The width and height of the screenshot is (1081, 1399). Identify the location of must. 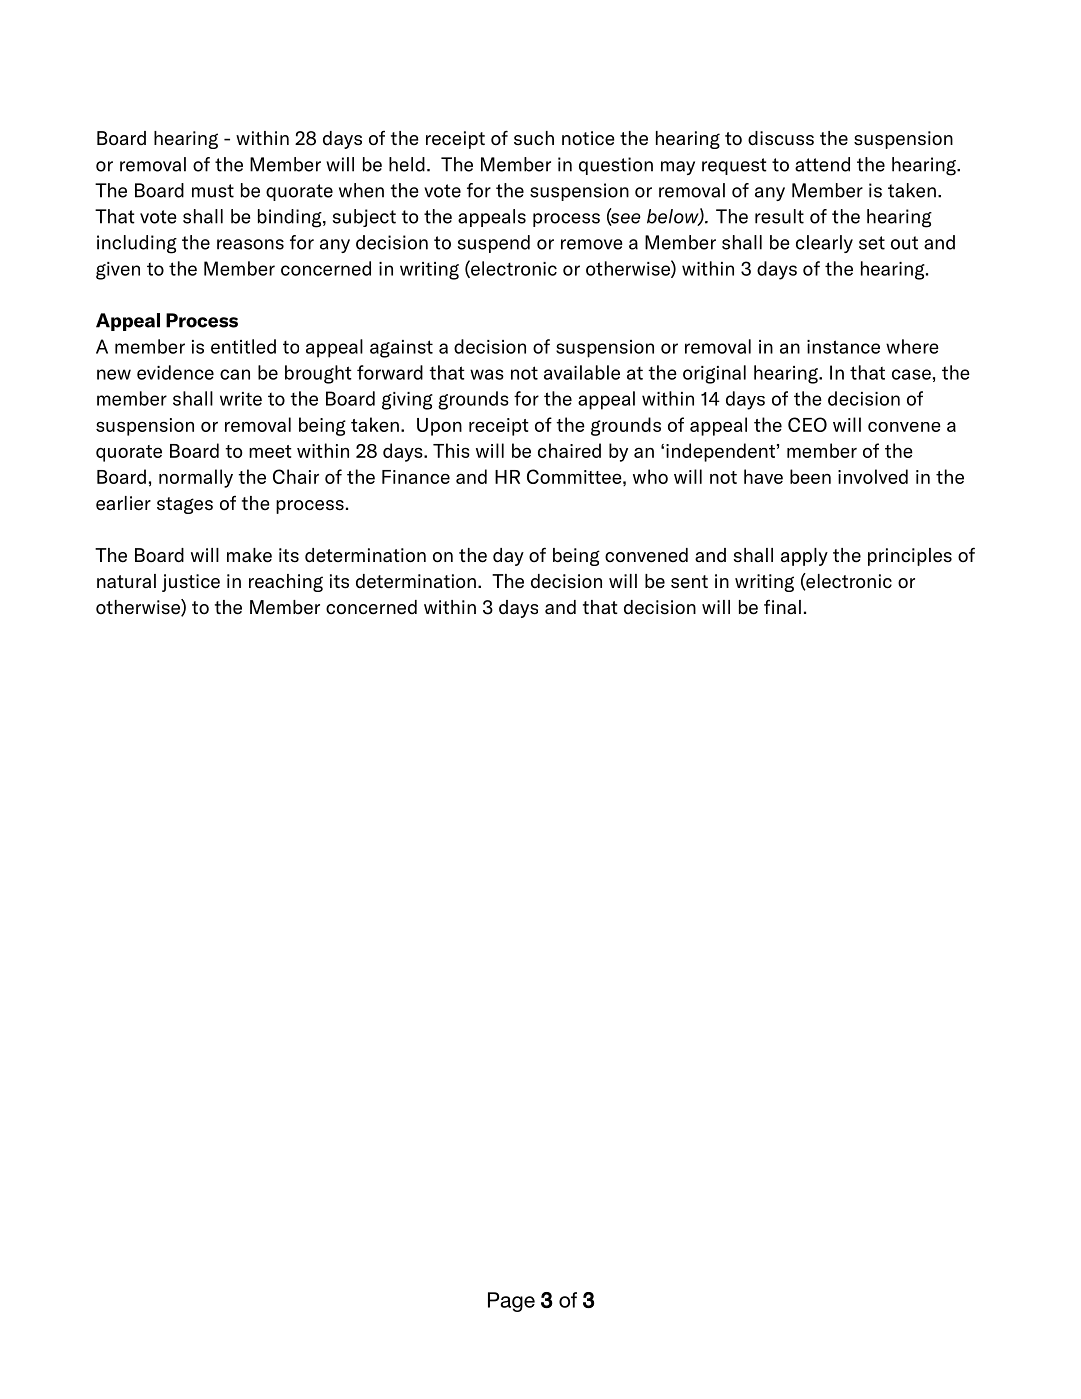
(213, 191).
